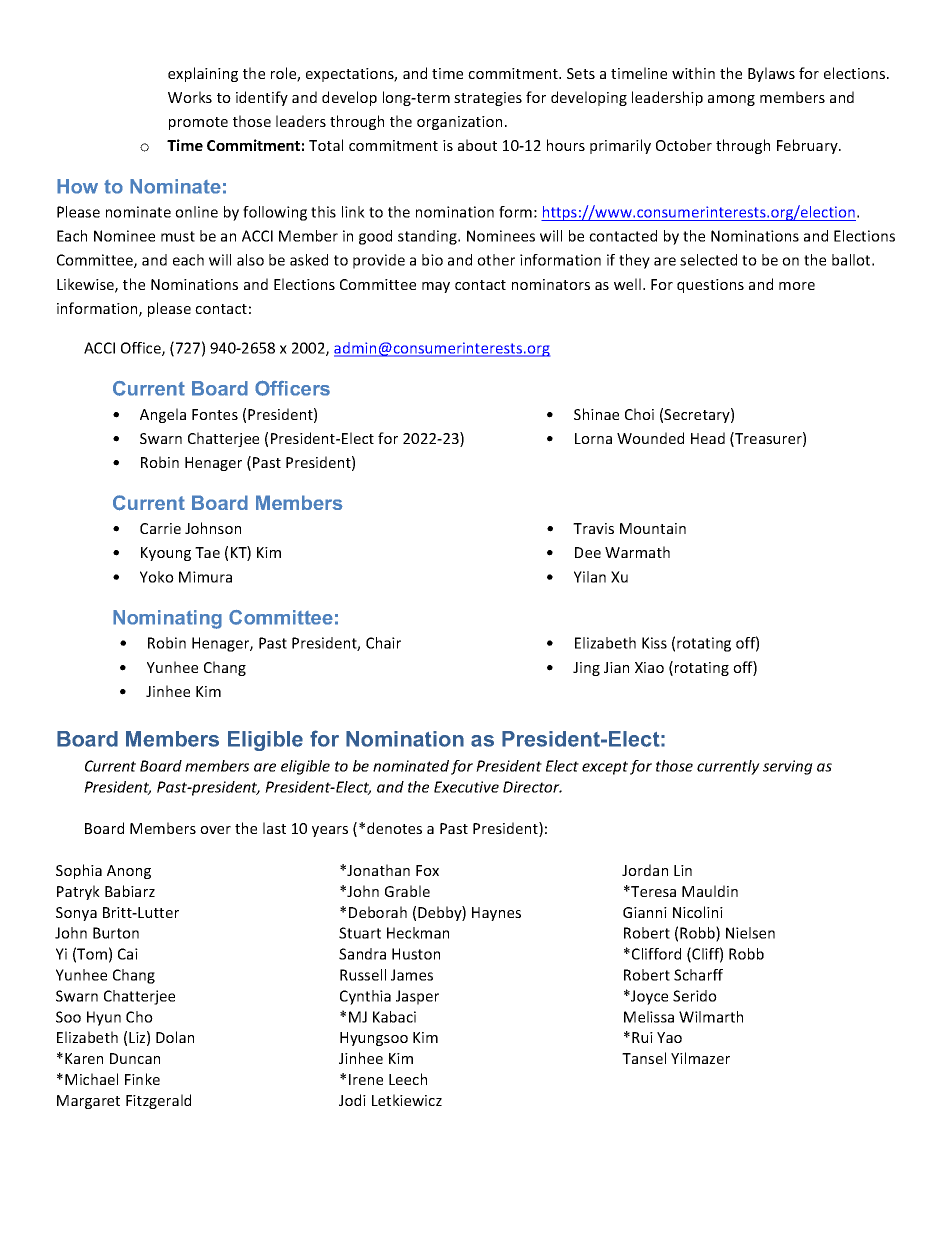  Describe the element at coordinates (135, 1058) in the image. I see `Duncan` at that location.
